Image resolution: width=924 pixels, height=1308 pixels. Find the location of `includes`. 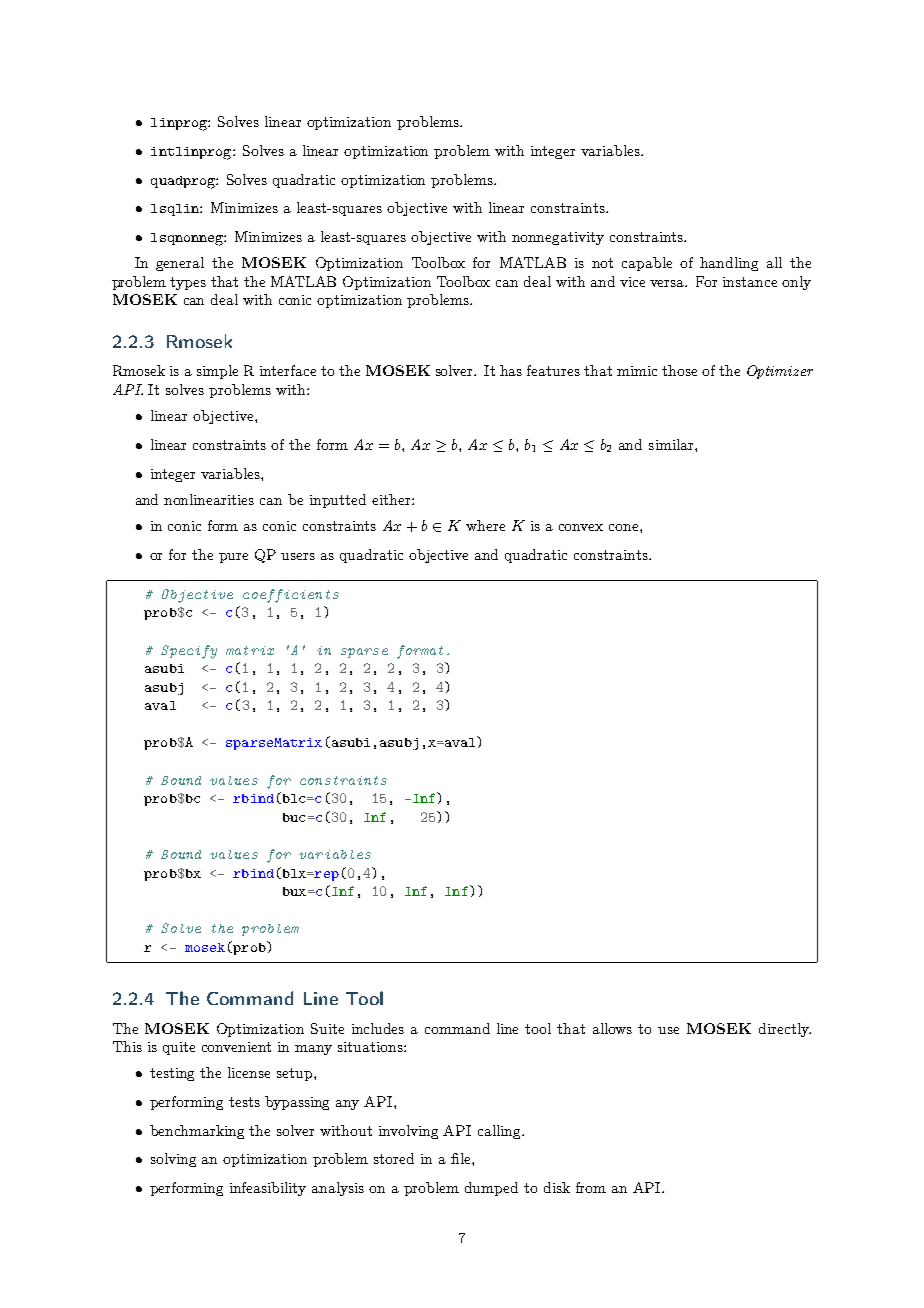

includes is located at coordinates (378, 1028).
